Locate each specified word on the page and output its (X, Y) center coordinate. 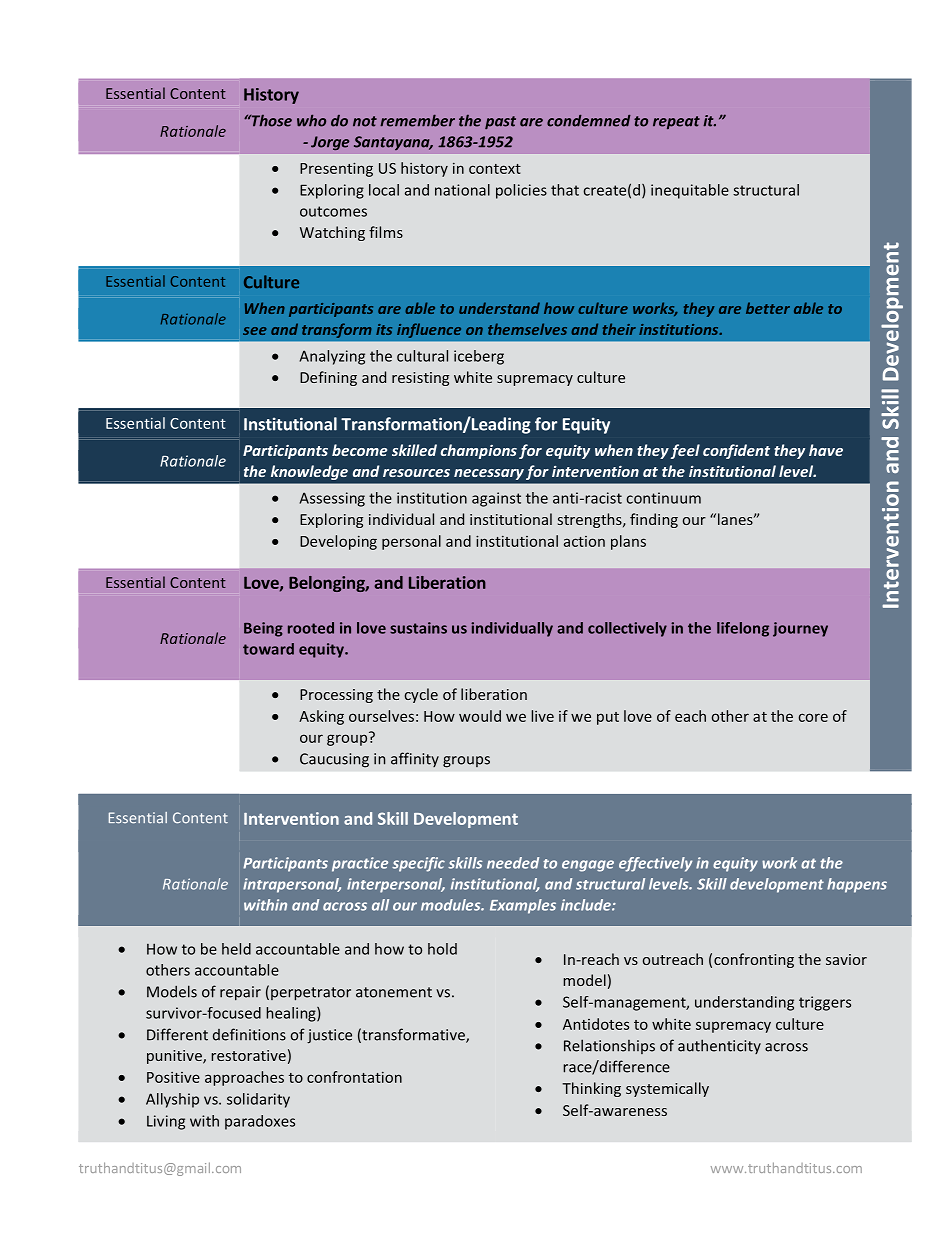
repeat (676, 122)
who (311, 120)
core (813, 717)
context (495, 169)
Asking (321, 717)
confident (736, 451)
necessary (489, 474)
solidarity (258, 1100)
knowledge (309, 472)
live (542, 716)
